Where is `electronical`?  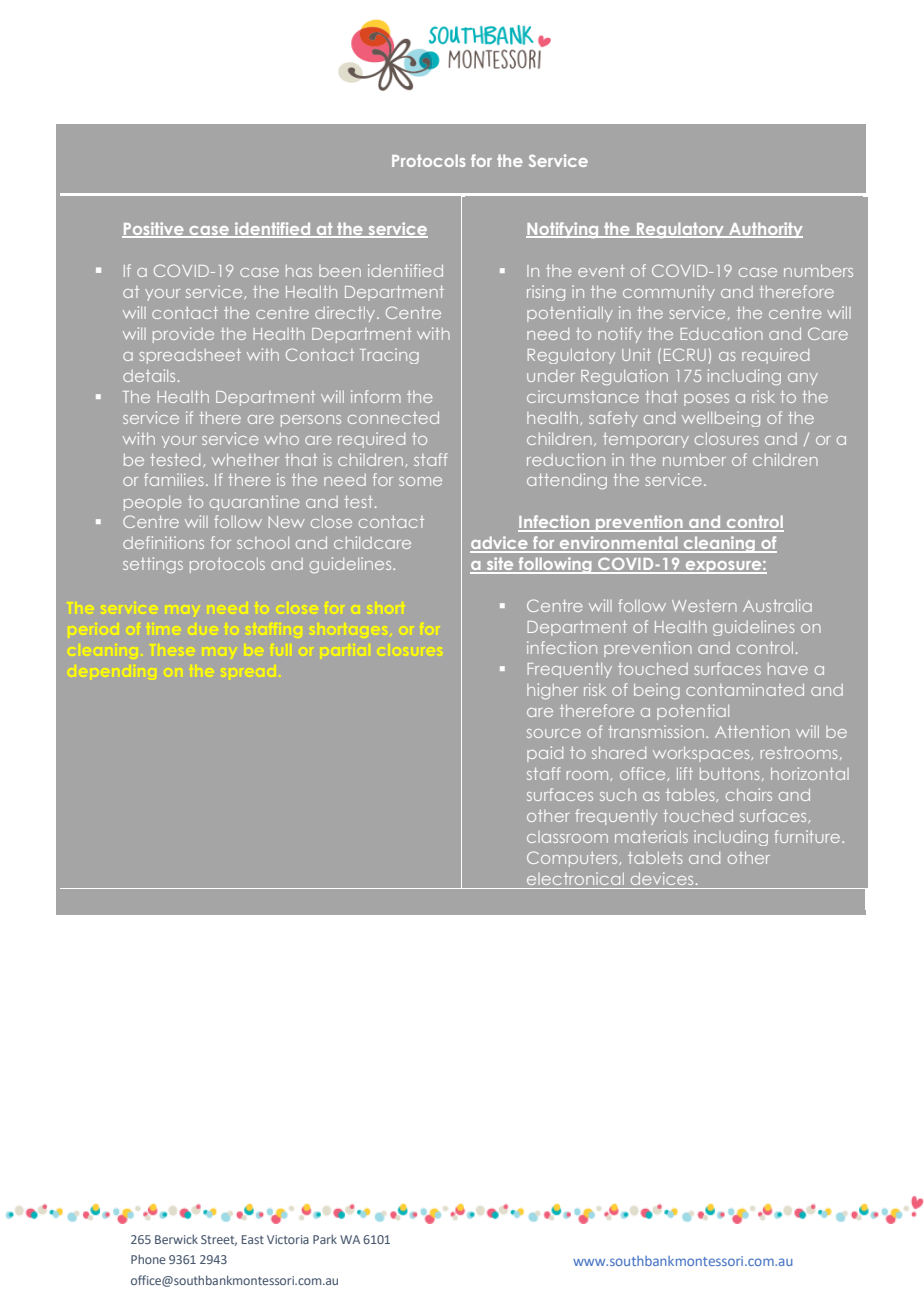 electronical is located at coordinates (575, 878).
